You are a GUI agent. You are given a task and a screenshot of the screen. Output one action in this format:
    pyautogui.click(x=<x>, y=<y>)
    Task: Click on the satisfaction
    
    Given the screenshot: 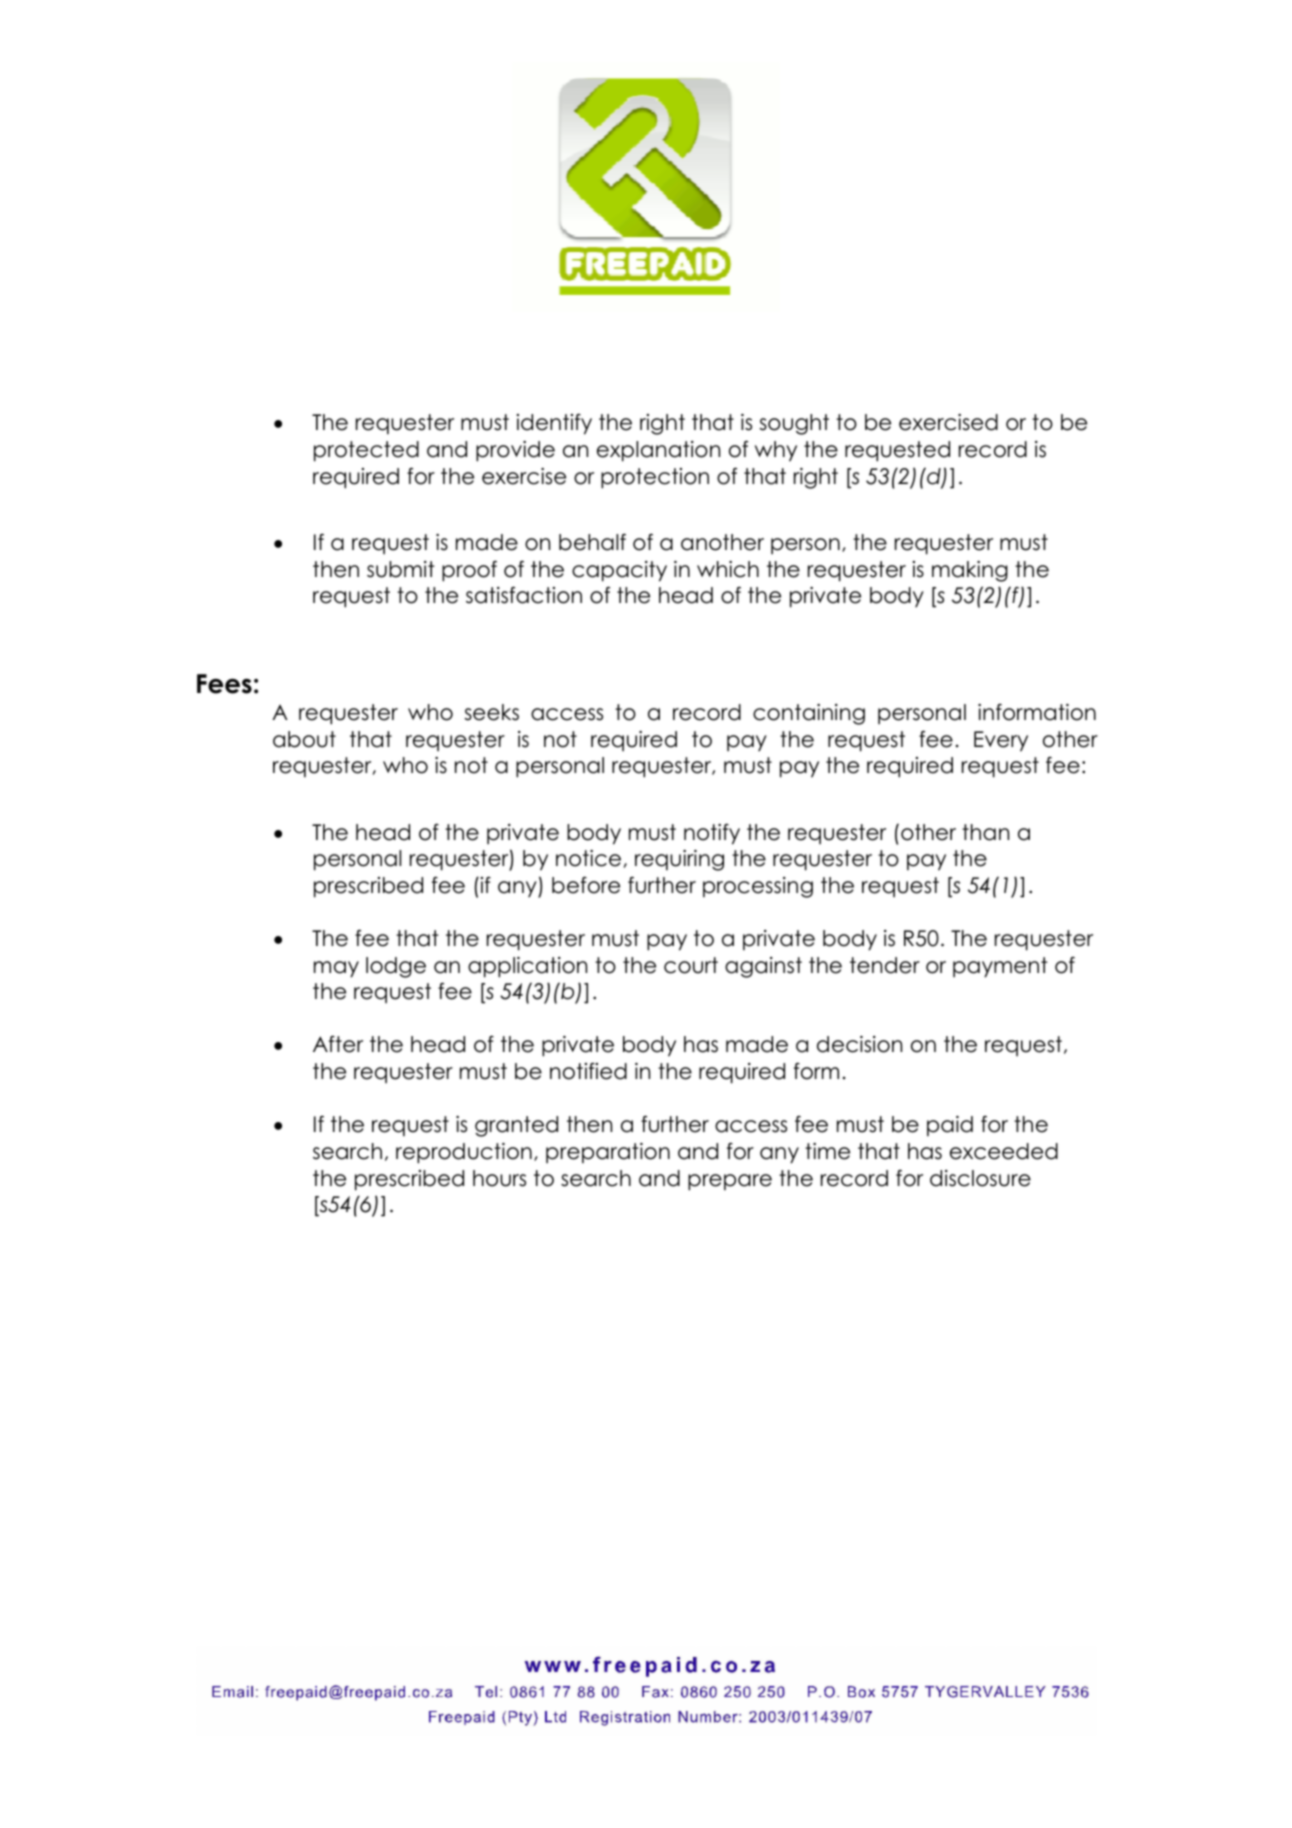 What is the action you would take?
    pyautogui.click(x=524, y=595)
